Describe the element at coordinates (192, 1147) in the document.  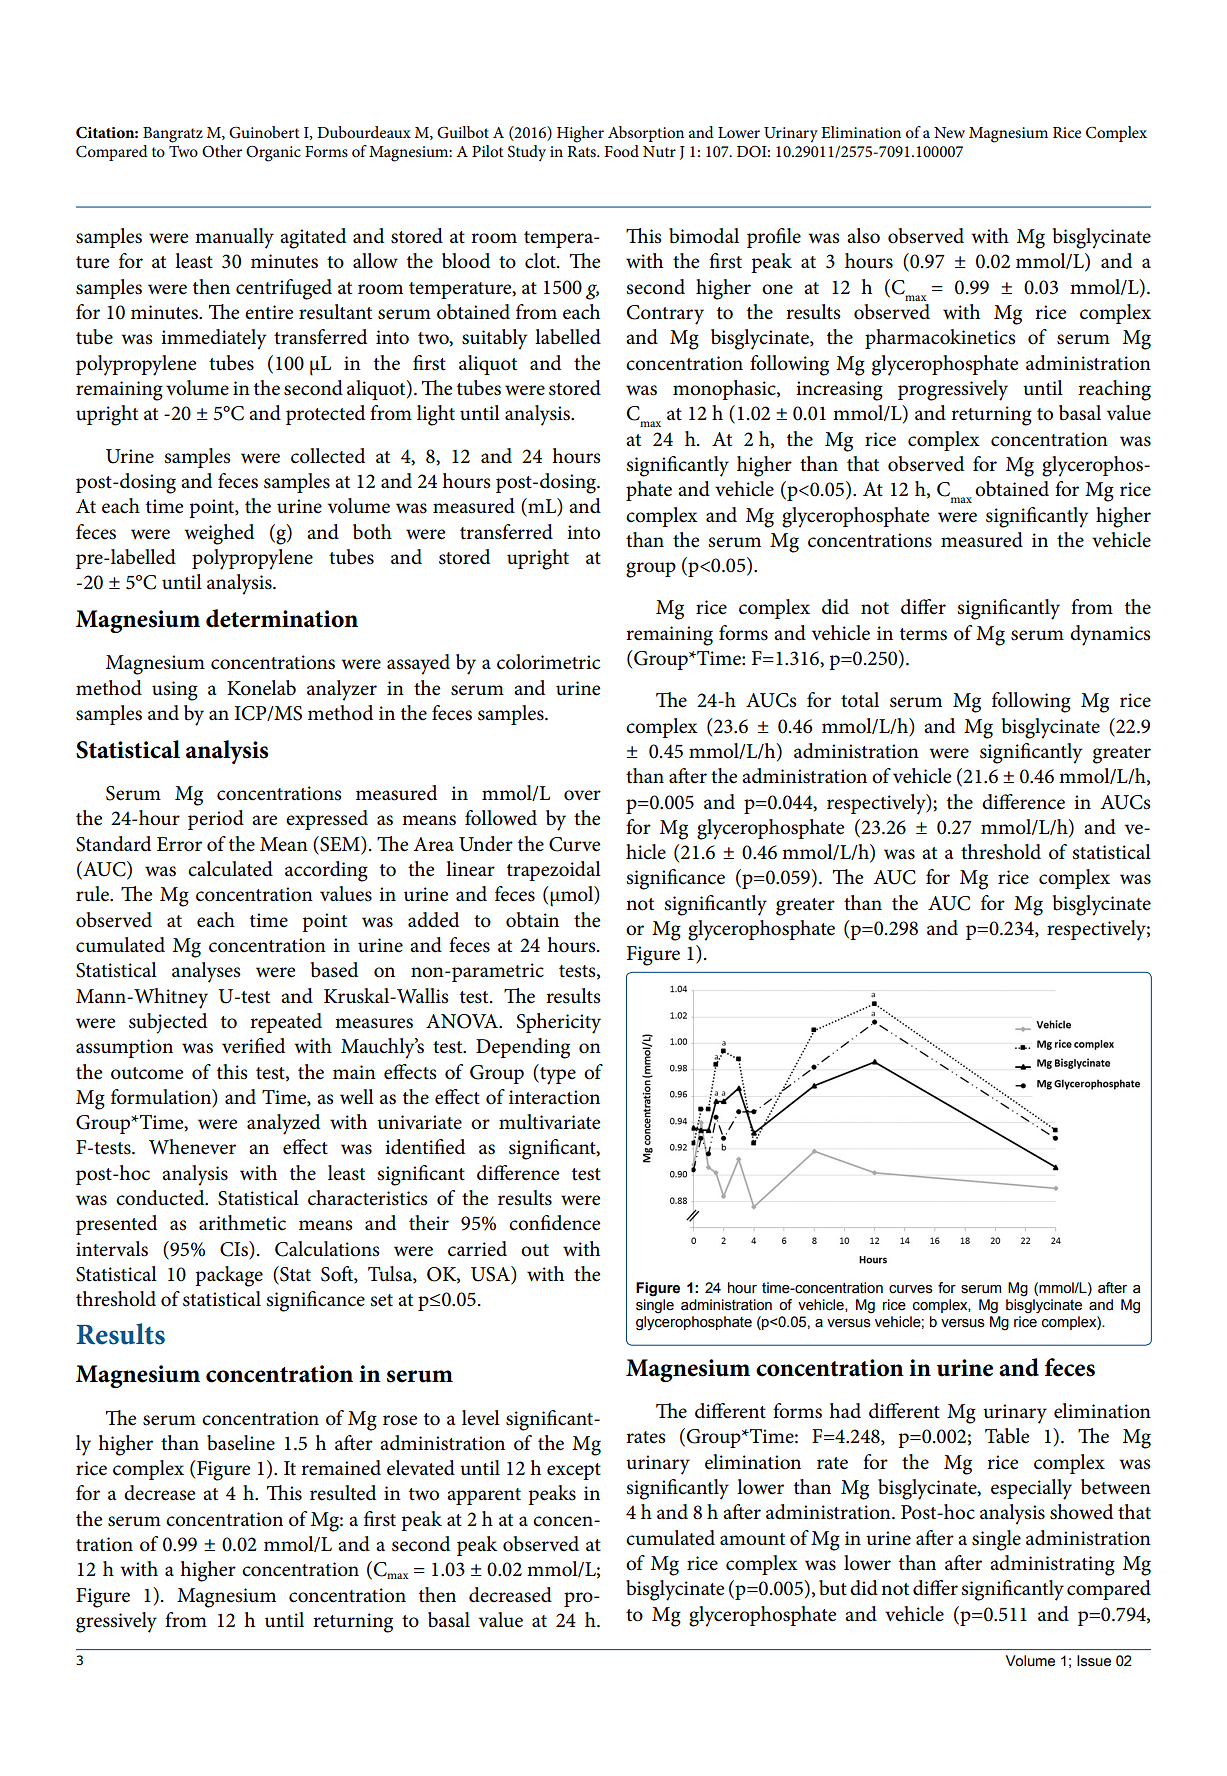
I see `Whenever` at that location.
